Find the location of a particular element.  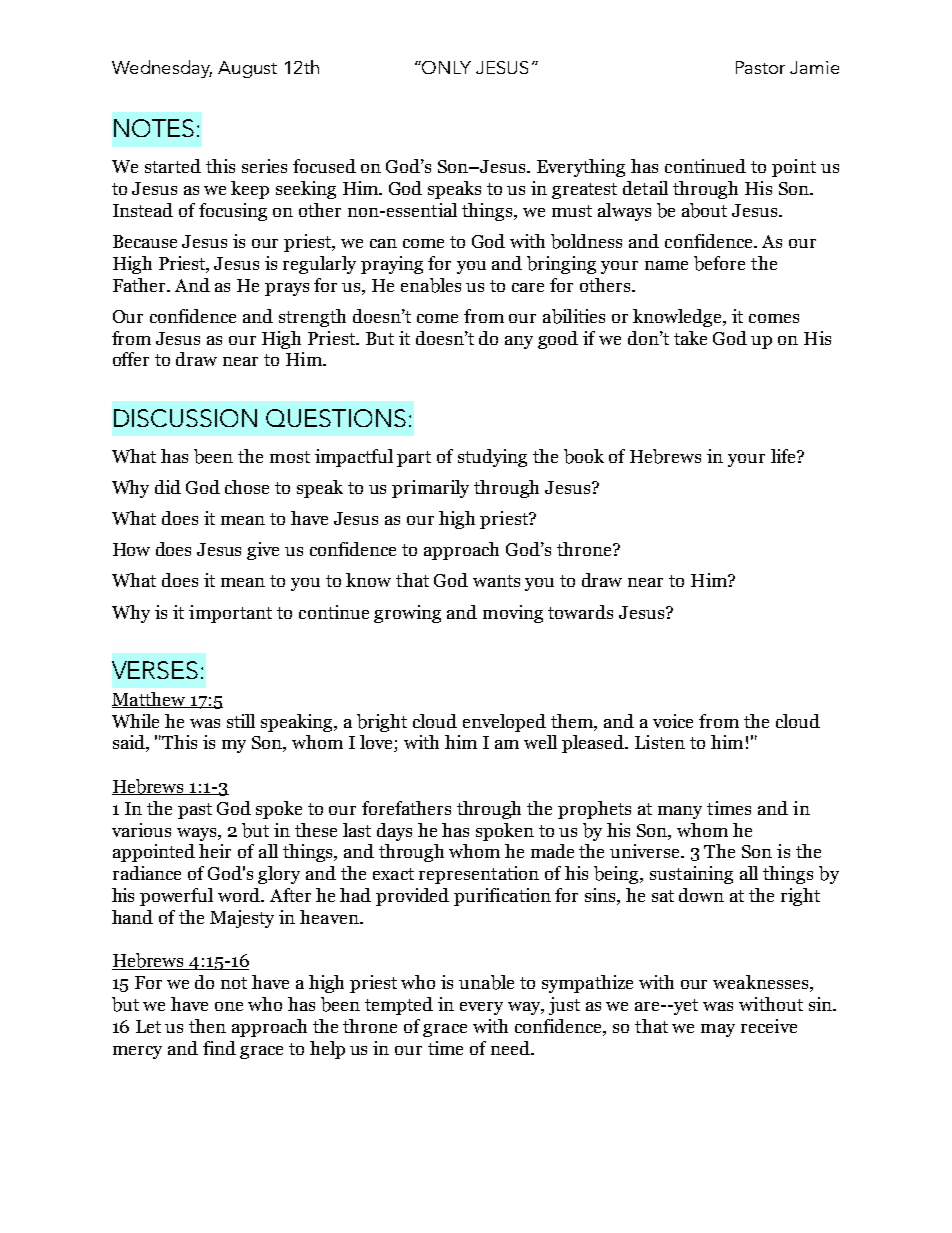

chose is located at coordinates (247, 487).
